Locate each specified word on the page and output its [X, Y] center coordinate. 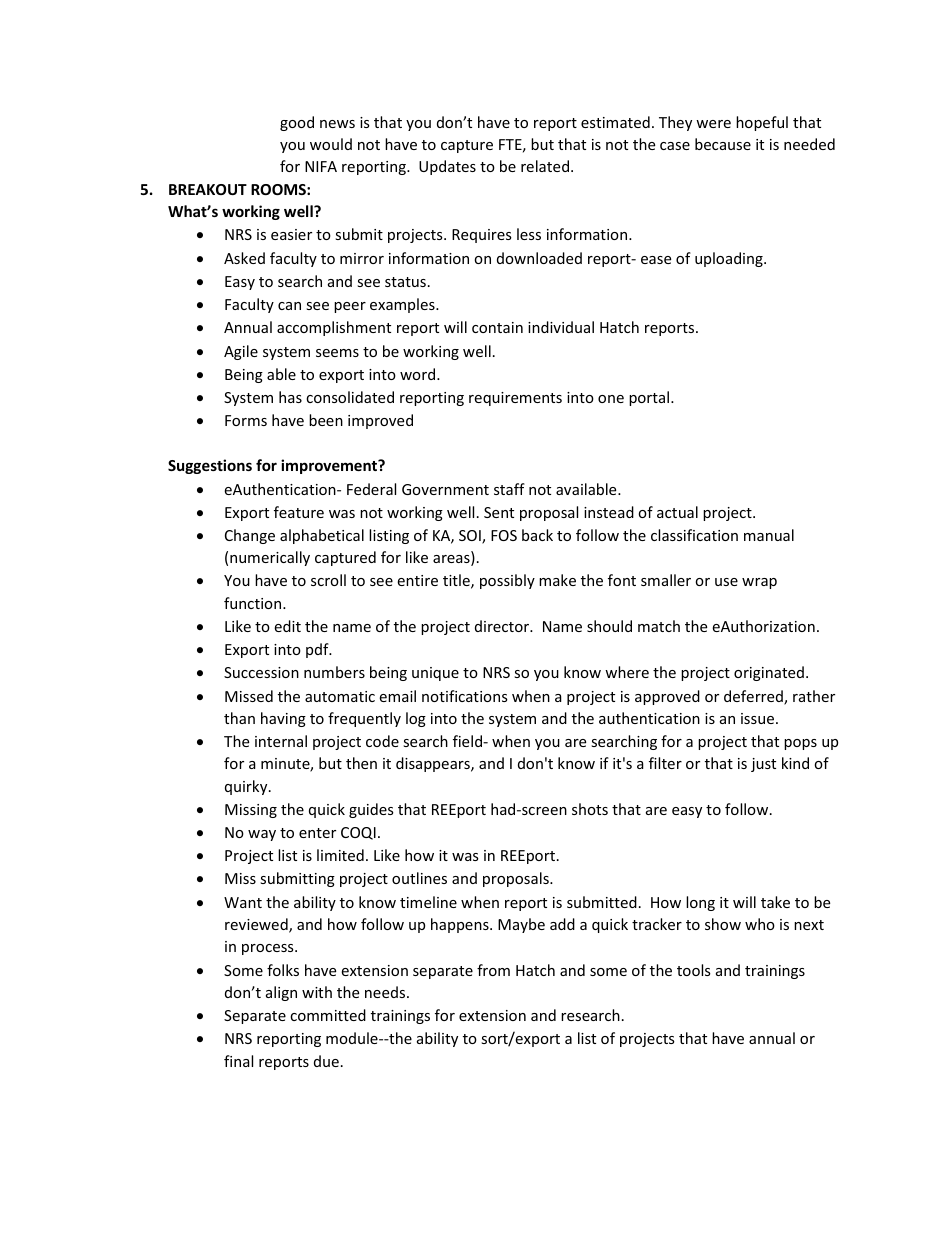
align [281, 993]
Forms [246, 420]
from [493, 970]
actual [677, 512]
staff [509, 489]
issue [759, 718]
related [545, 166]
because [723, 144]
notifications [465, 696]
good [297, 123]
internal [281, 741]
